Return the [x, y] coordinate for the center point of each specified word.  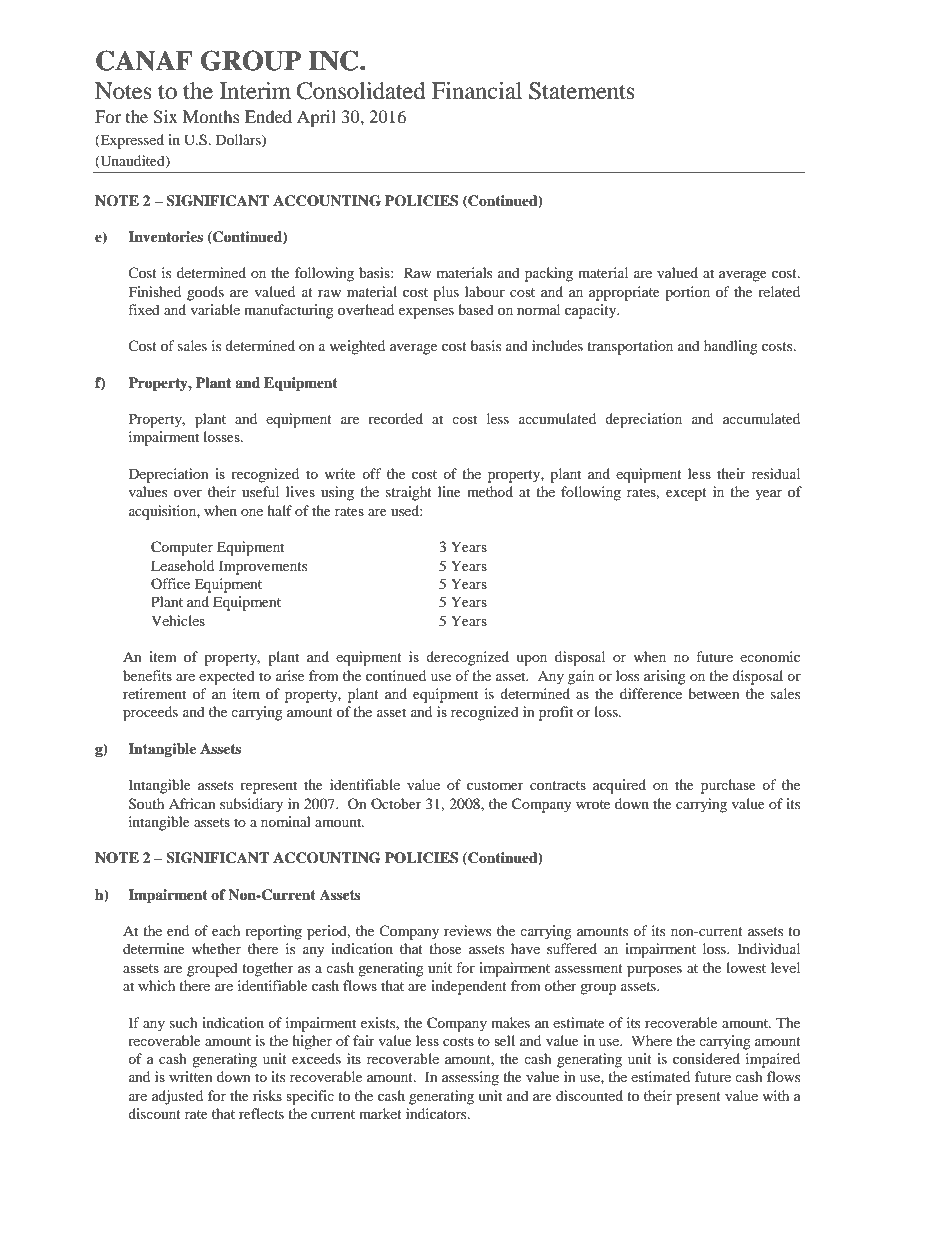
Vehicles [178, 620]
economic [770, 656]
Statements [582, 91]
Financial [477, 91]
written [191, 1076]
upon [531, 660]
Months [211, 116]
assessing [470, 1078]
